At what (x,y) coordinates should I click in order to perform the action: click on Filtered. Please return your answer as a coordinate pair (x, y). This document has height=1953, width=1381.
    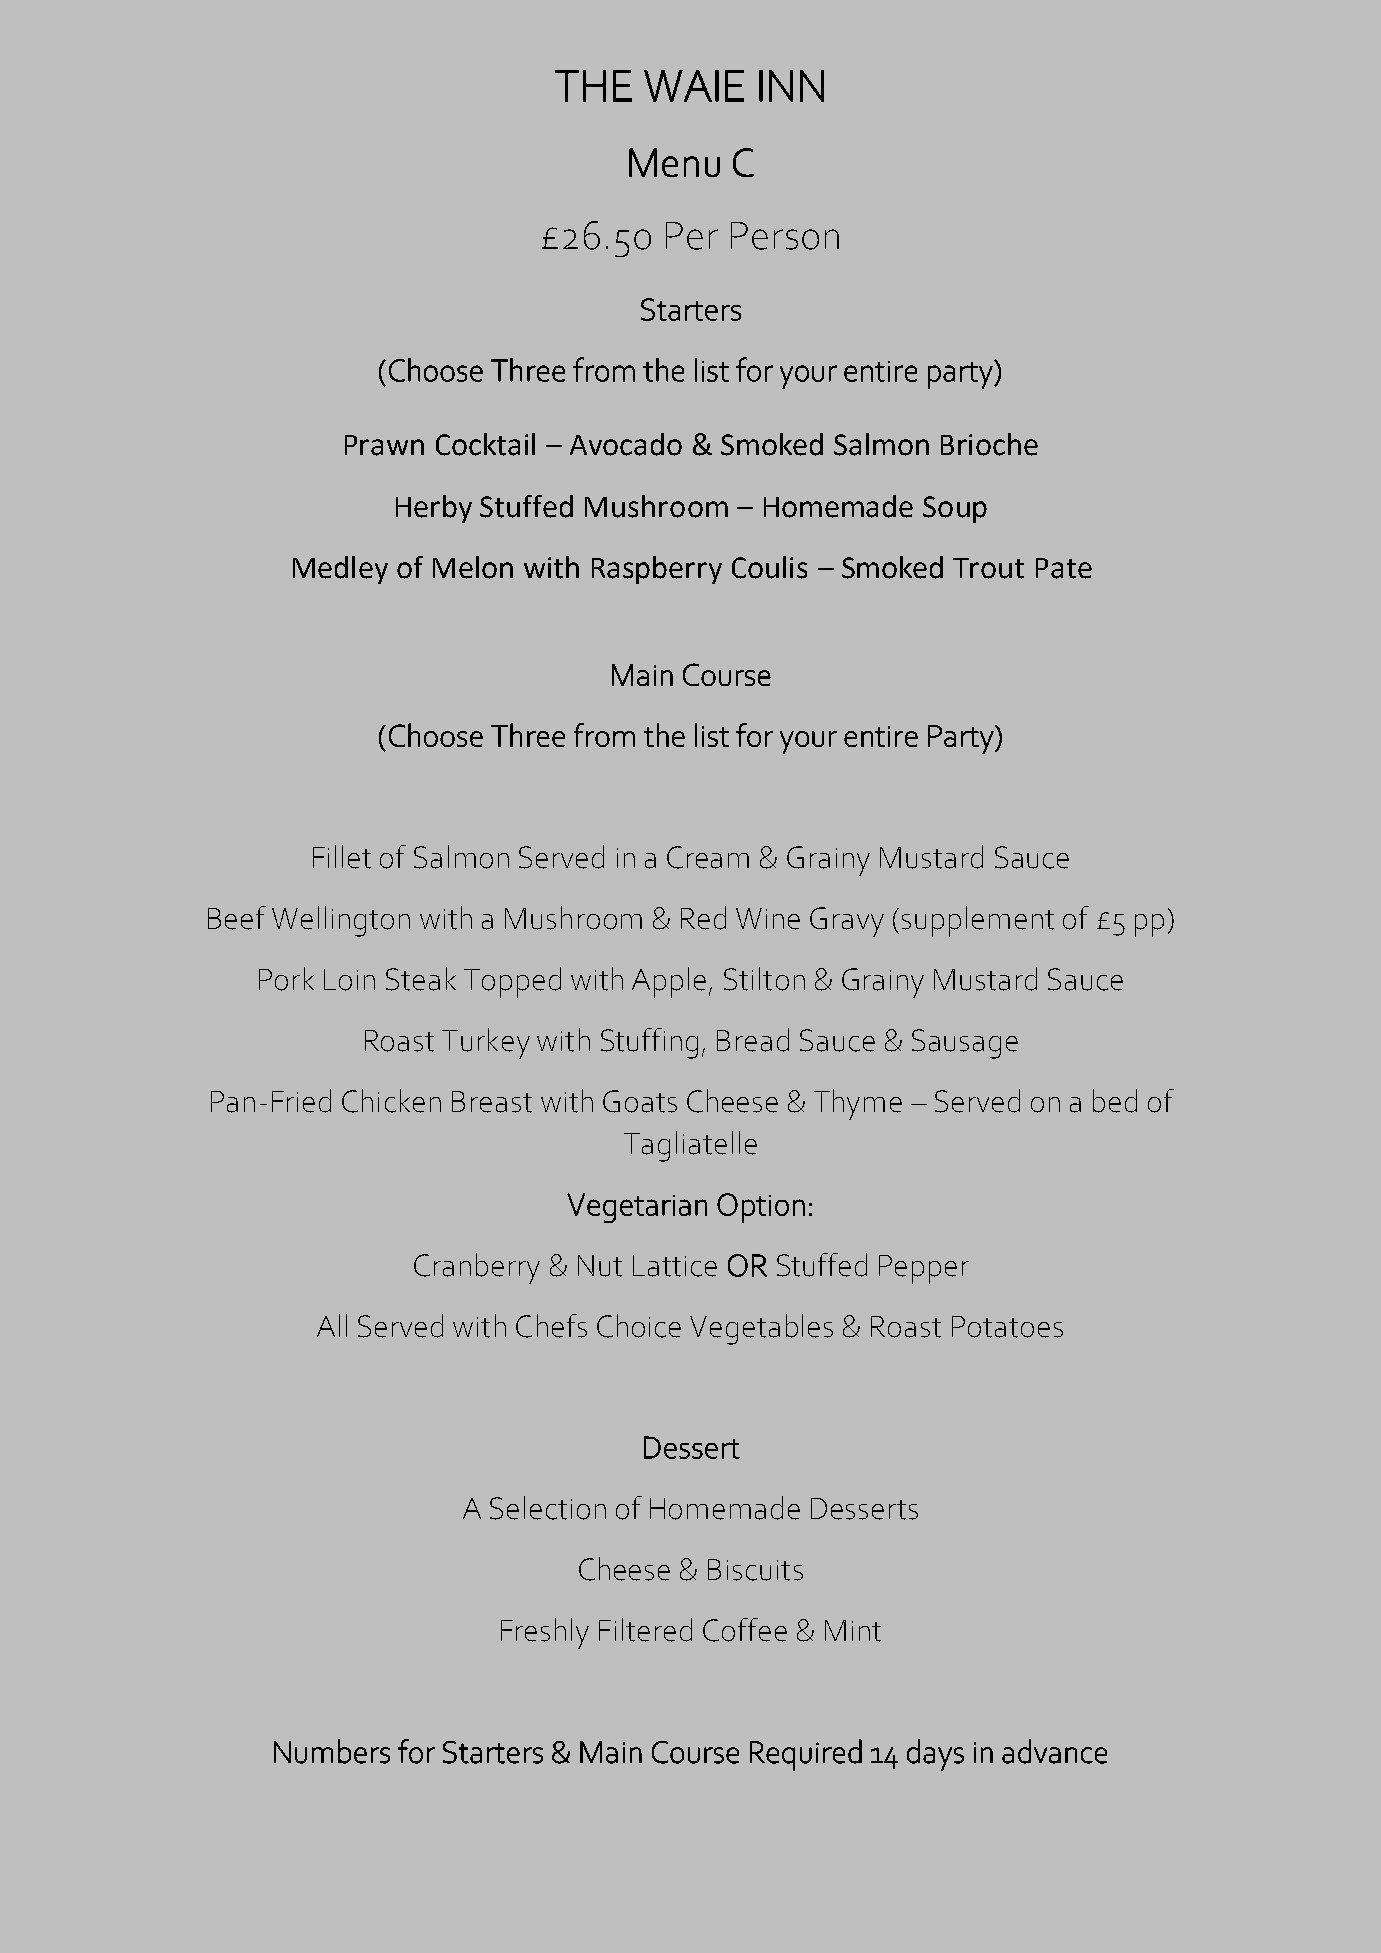
    Looking at the image, I should click on (645, 1630).
